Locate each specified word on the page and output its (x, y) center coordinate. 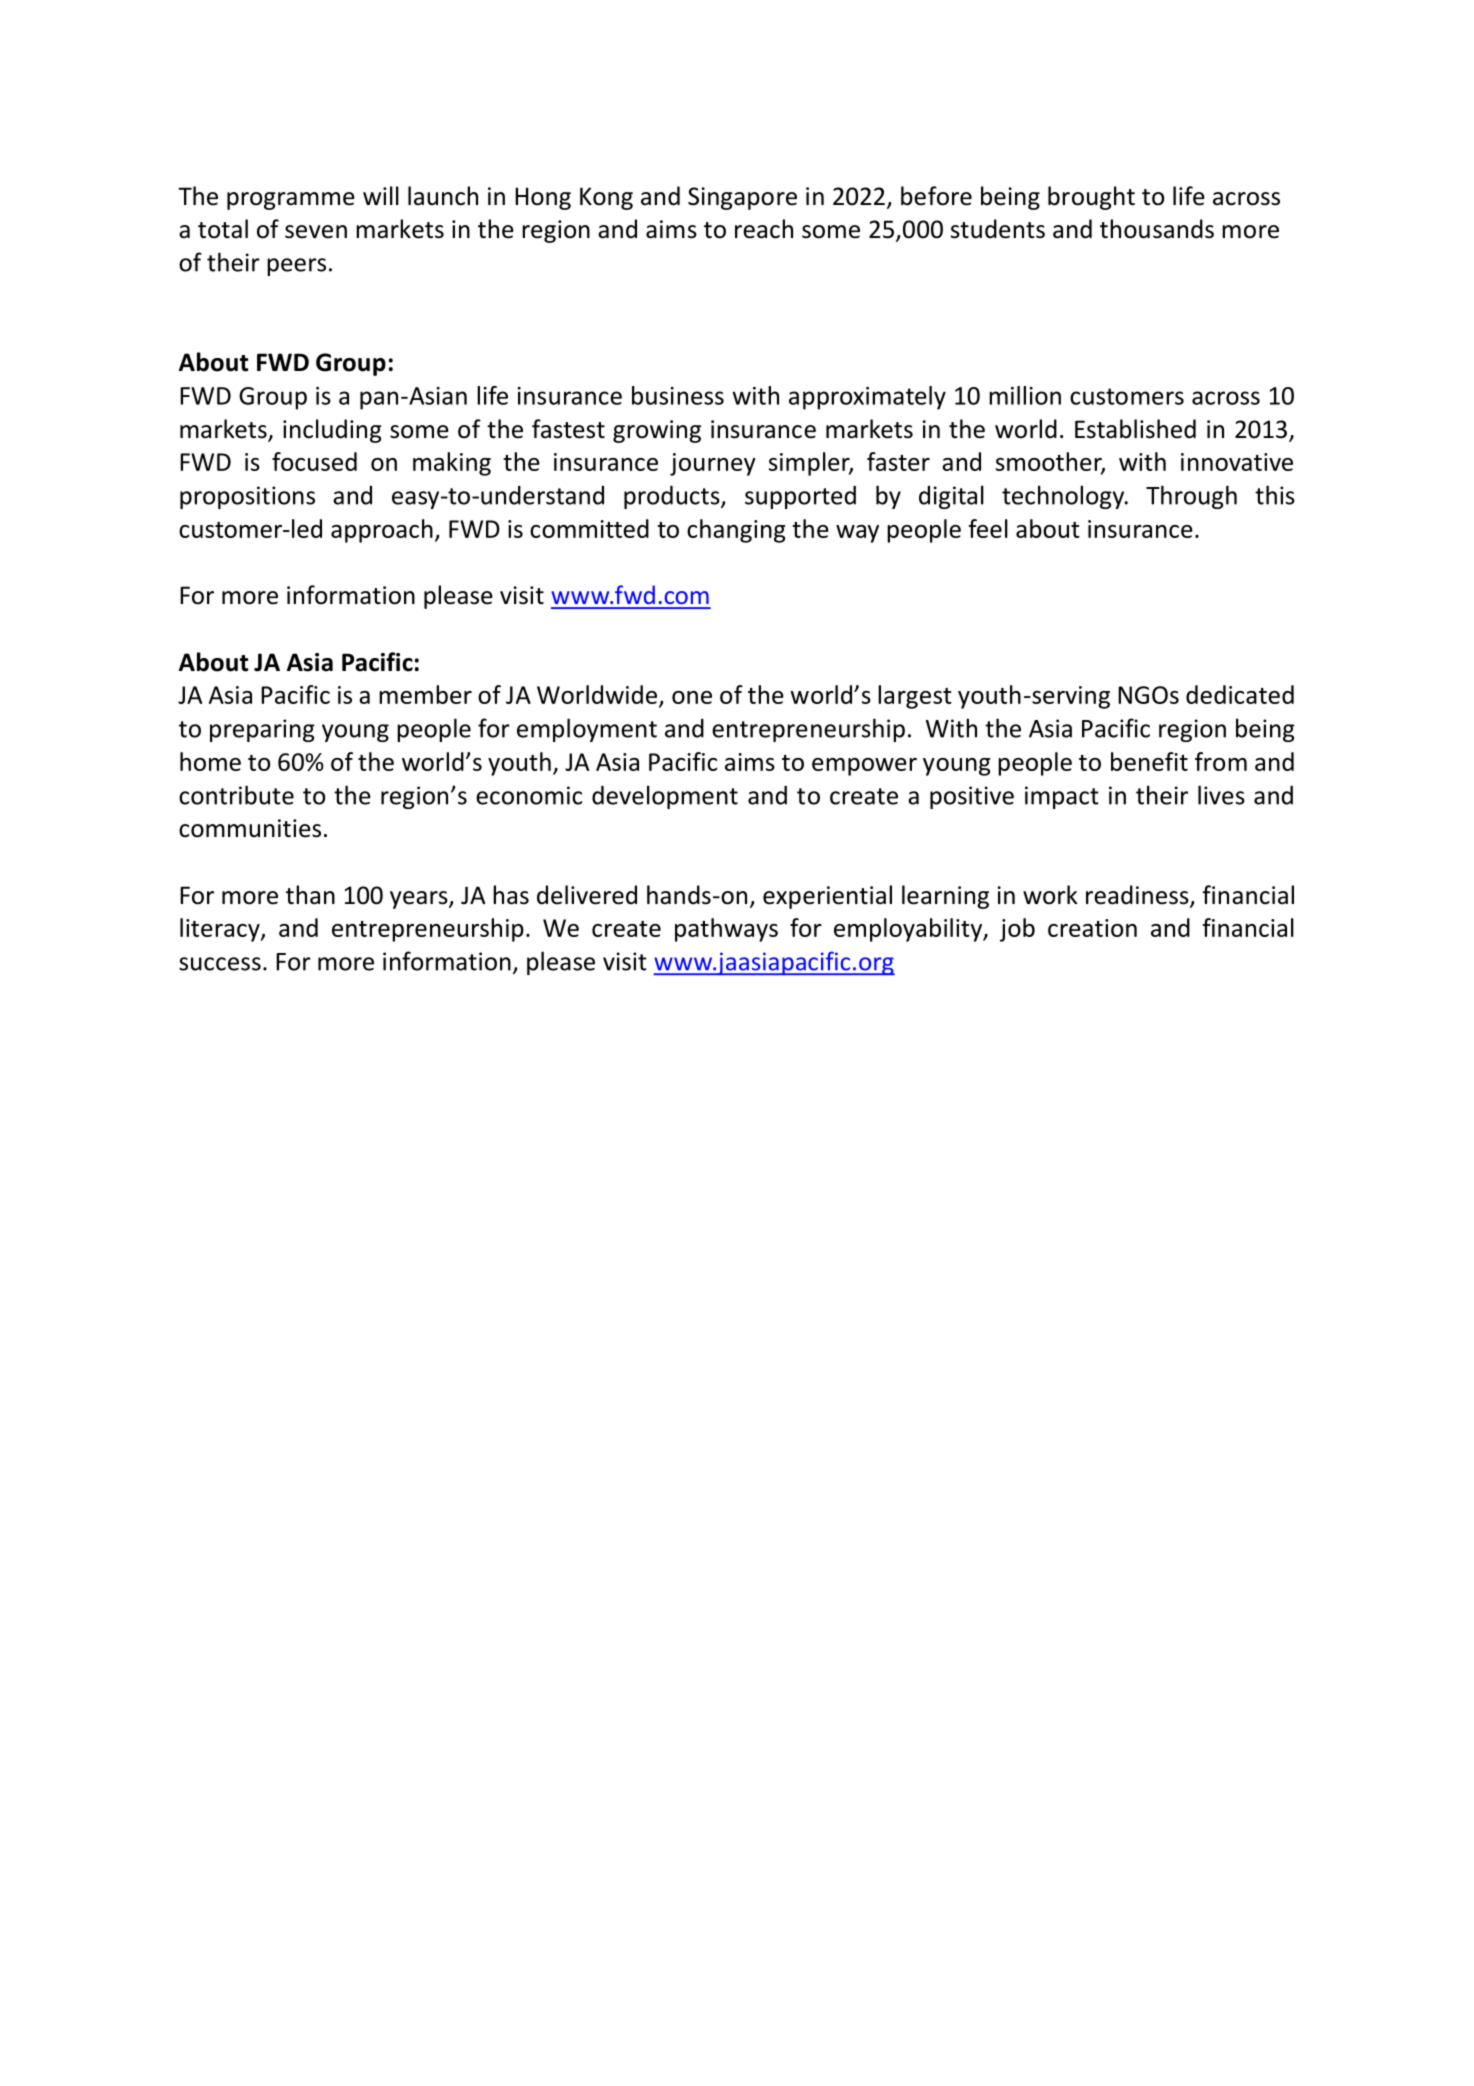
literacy (221, 930)
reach (764, 229)
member (425, 694)
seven (316, 232)
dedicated (1240, 694)
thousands (1157, 229)
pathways (726, 930)
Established (1135, 429)
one (692, 697)
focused (314, 461)
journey (713, 464)
